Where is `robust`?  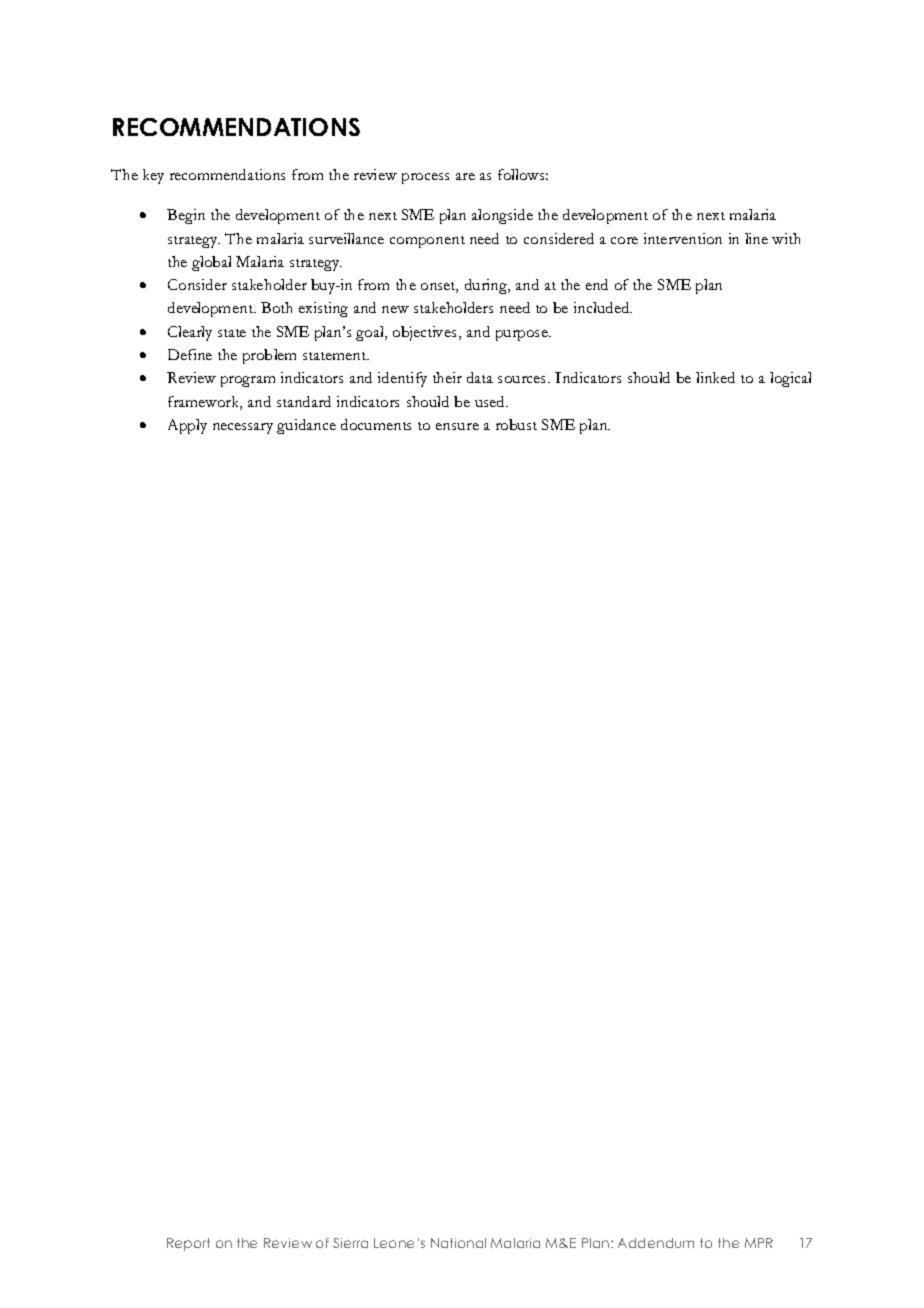
robust is located at coordinates (516, 424).
